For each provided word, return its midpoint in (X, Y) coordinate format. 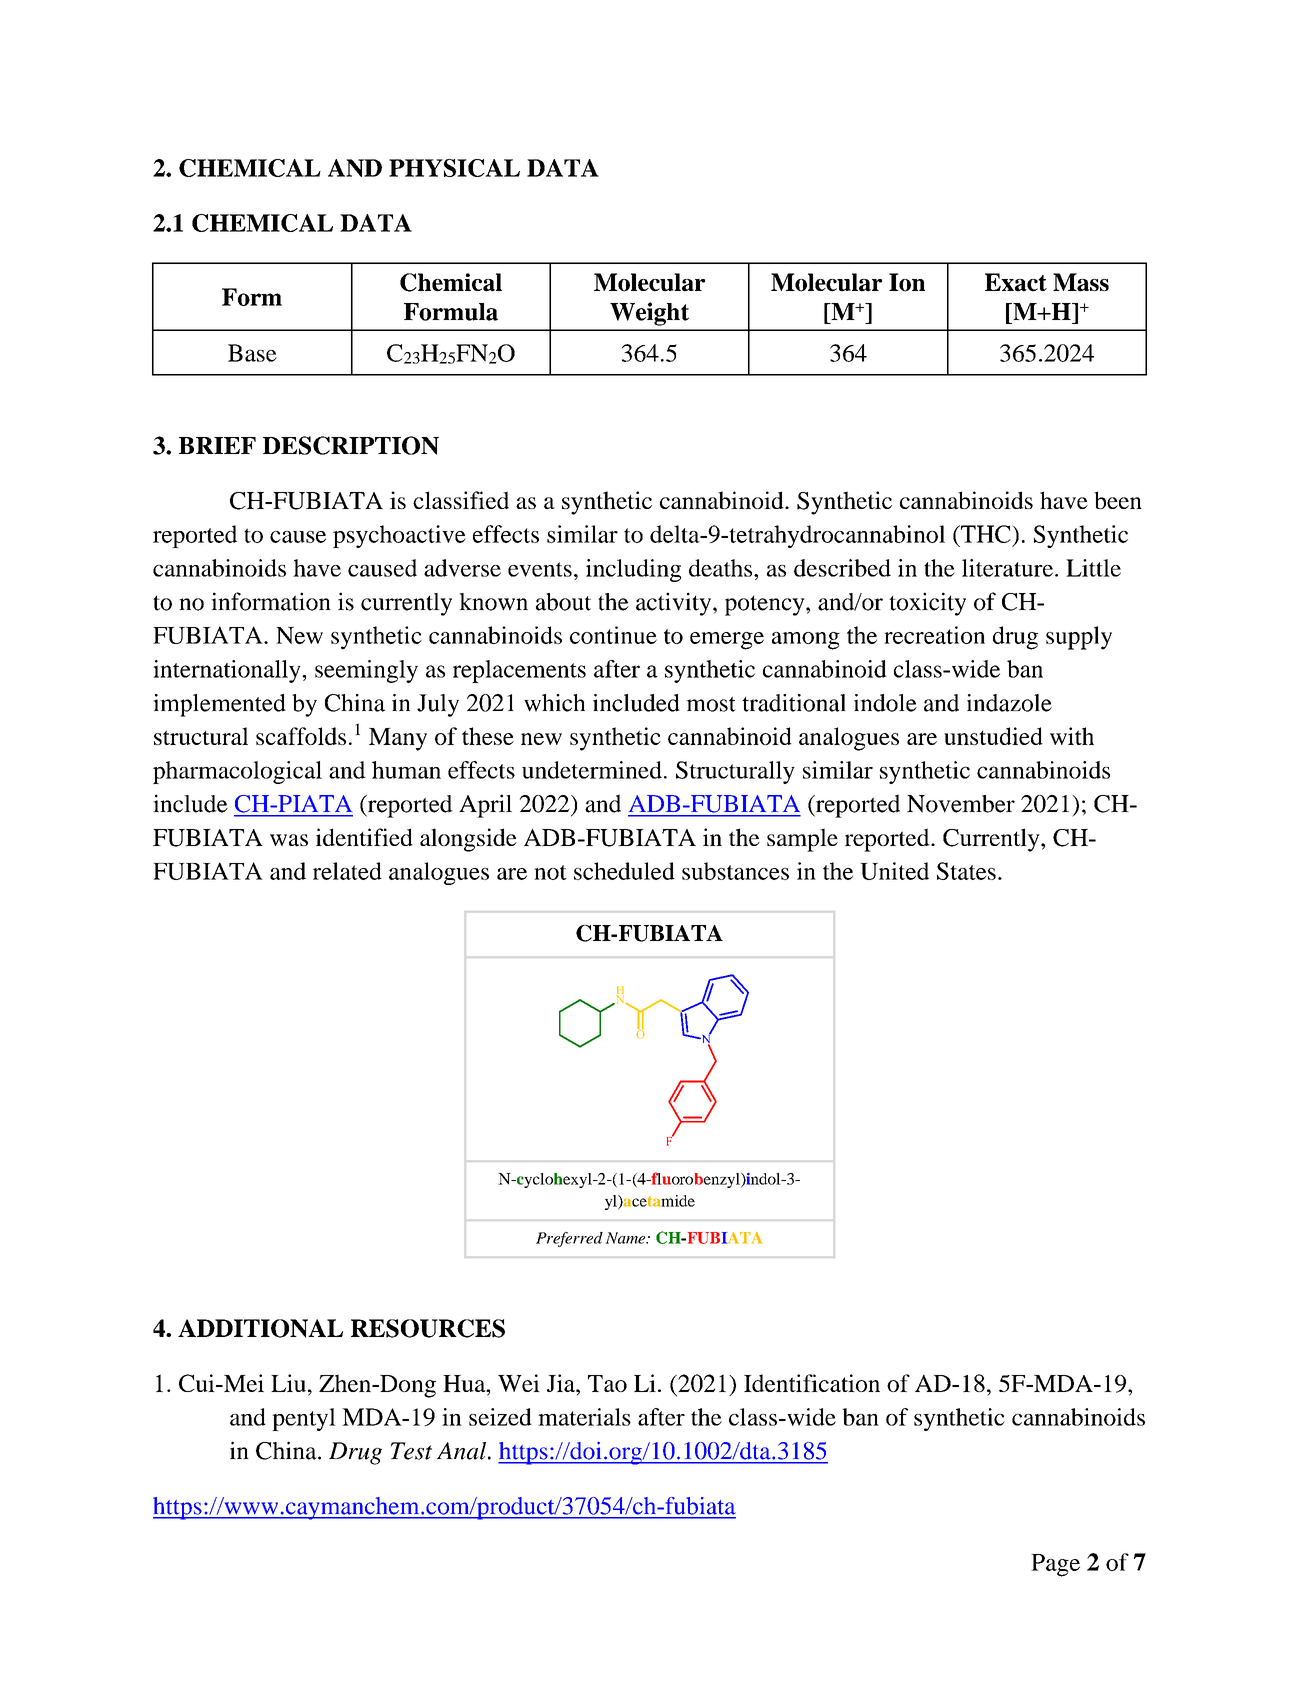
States (966, 871)
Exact (1016, 282)
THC (986, 534)
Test (411, 1451)
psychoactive (399, 536)
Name (626, 1238)
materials (584, 1417)
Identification (812, 1383)
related (347, 871)
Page (1055, 1565)
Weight (649, 314)
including (633, 570)
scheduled (624, 871)
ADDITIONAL (260, 1328)
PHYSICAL (454, 168)
